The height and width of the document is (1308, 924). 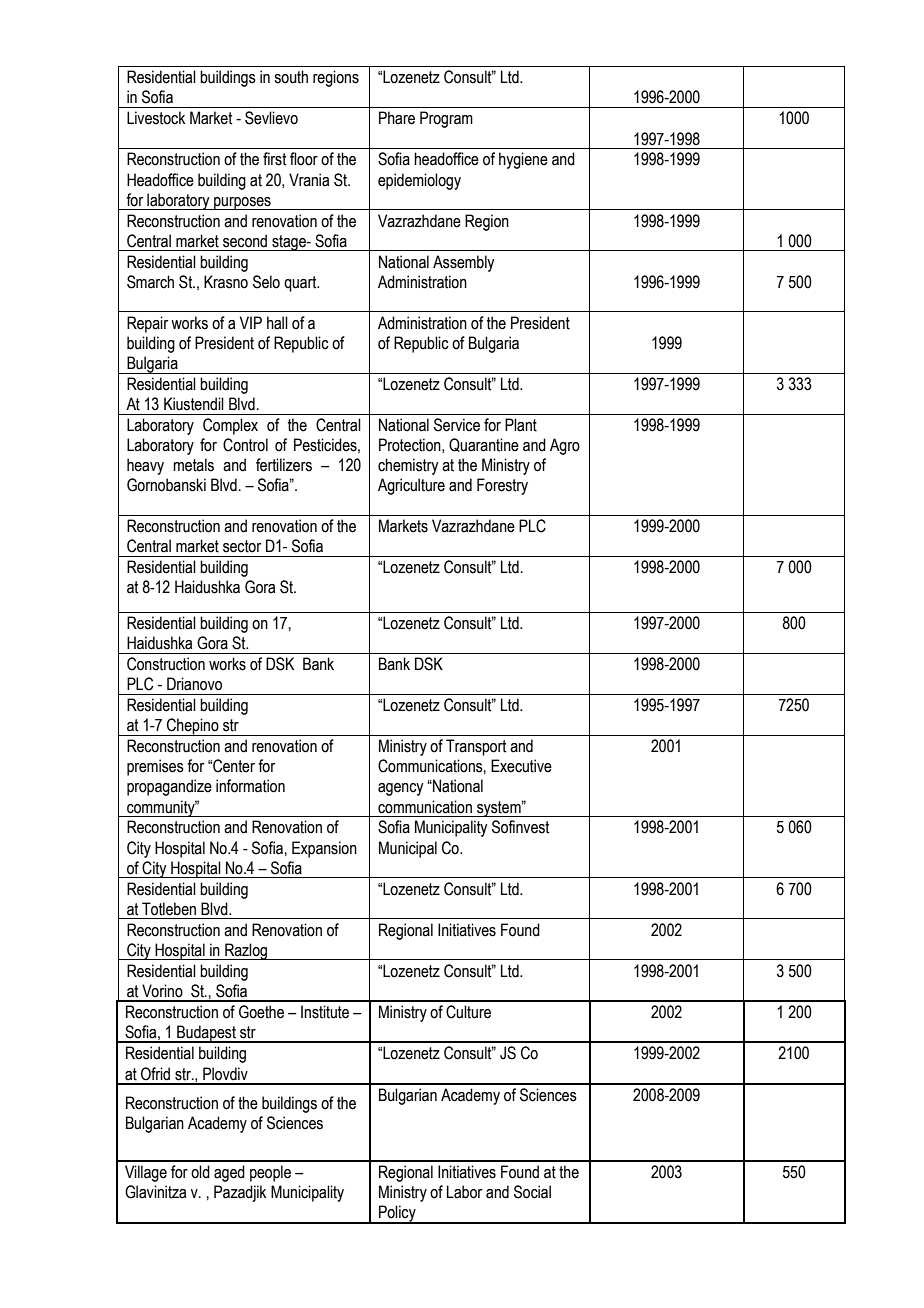 I want to click on Livestock, so click(x=156, y=118).
